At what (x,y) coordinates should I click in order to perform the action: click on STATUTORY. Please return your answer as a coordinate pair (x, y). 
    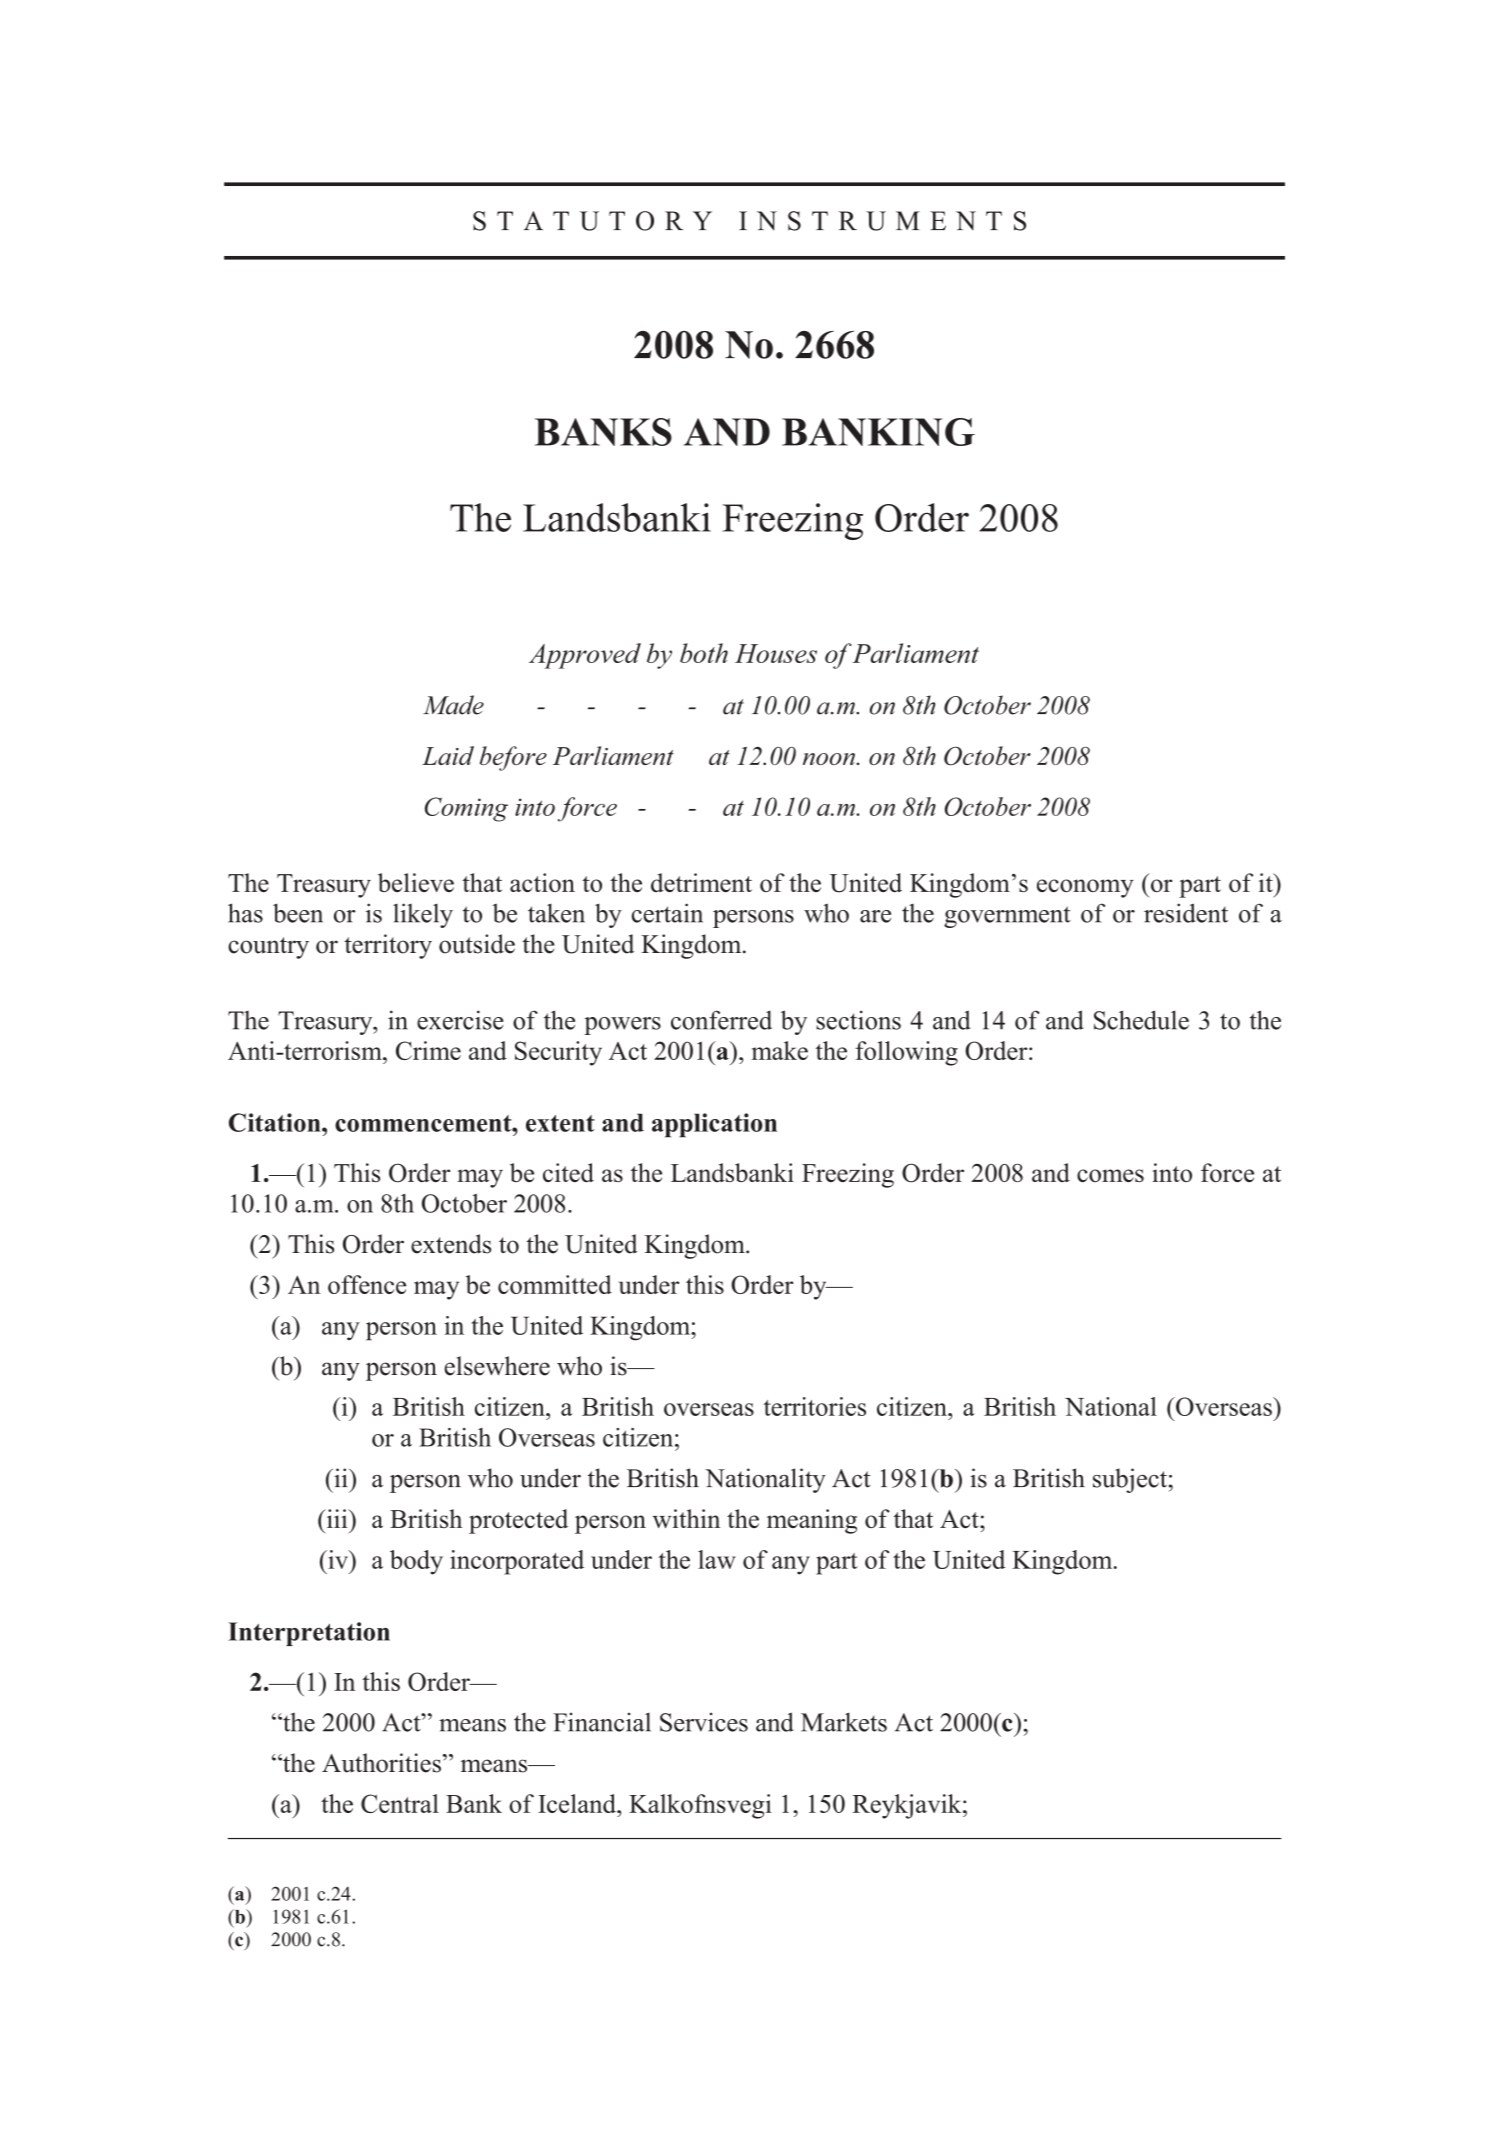
    Looking at the image, I should click on (592, 221).
